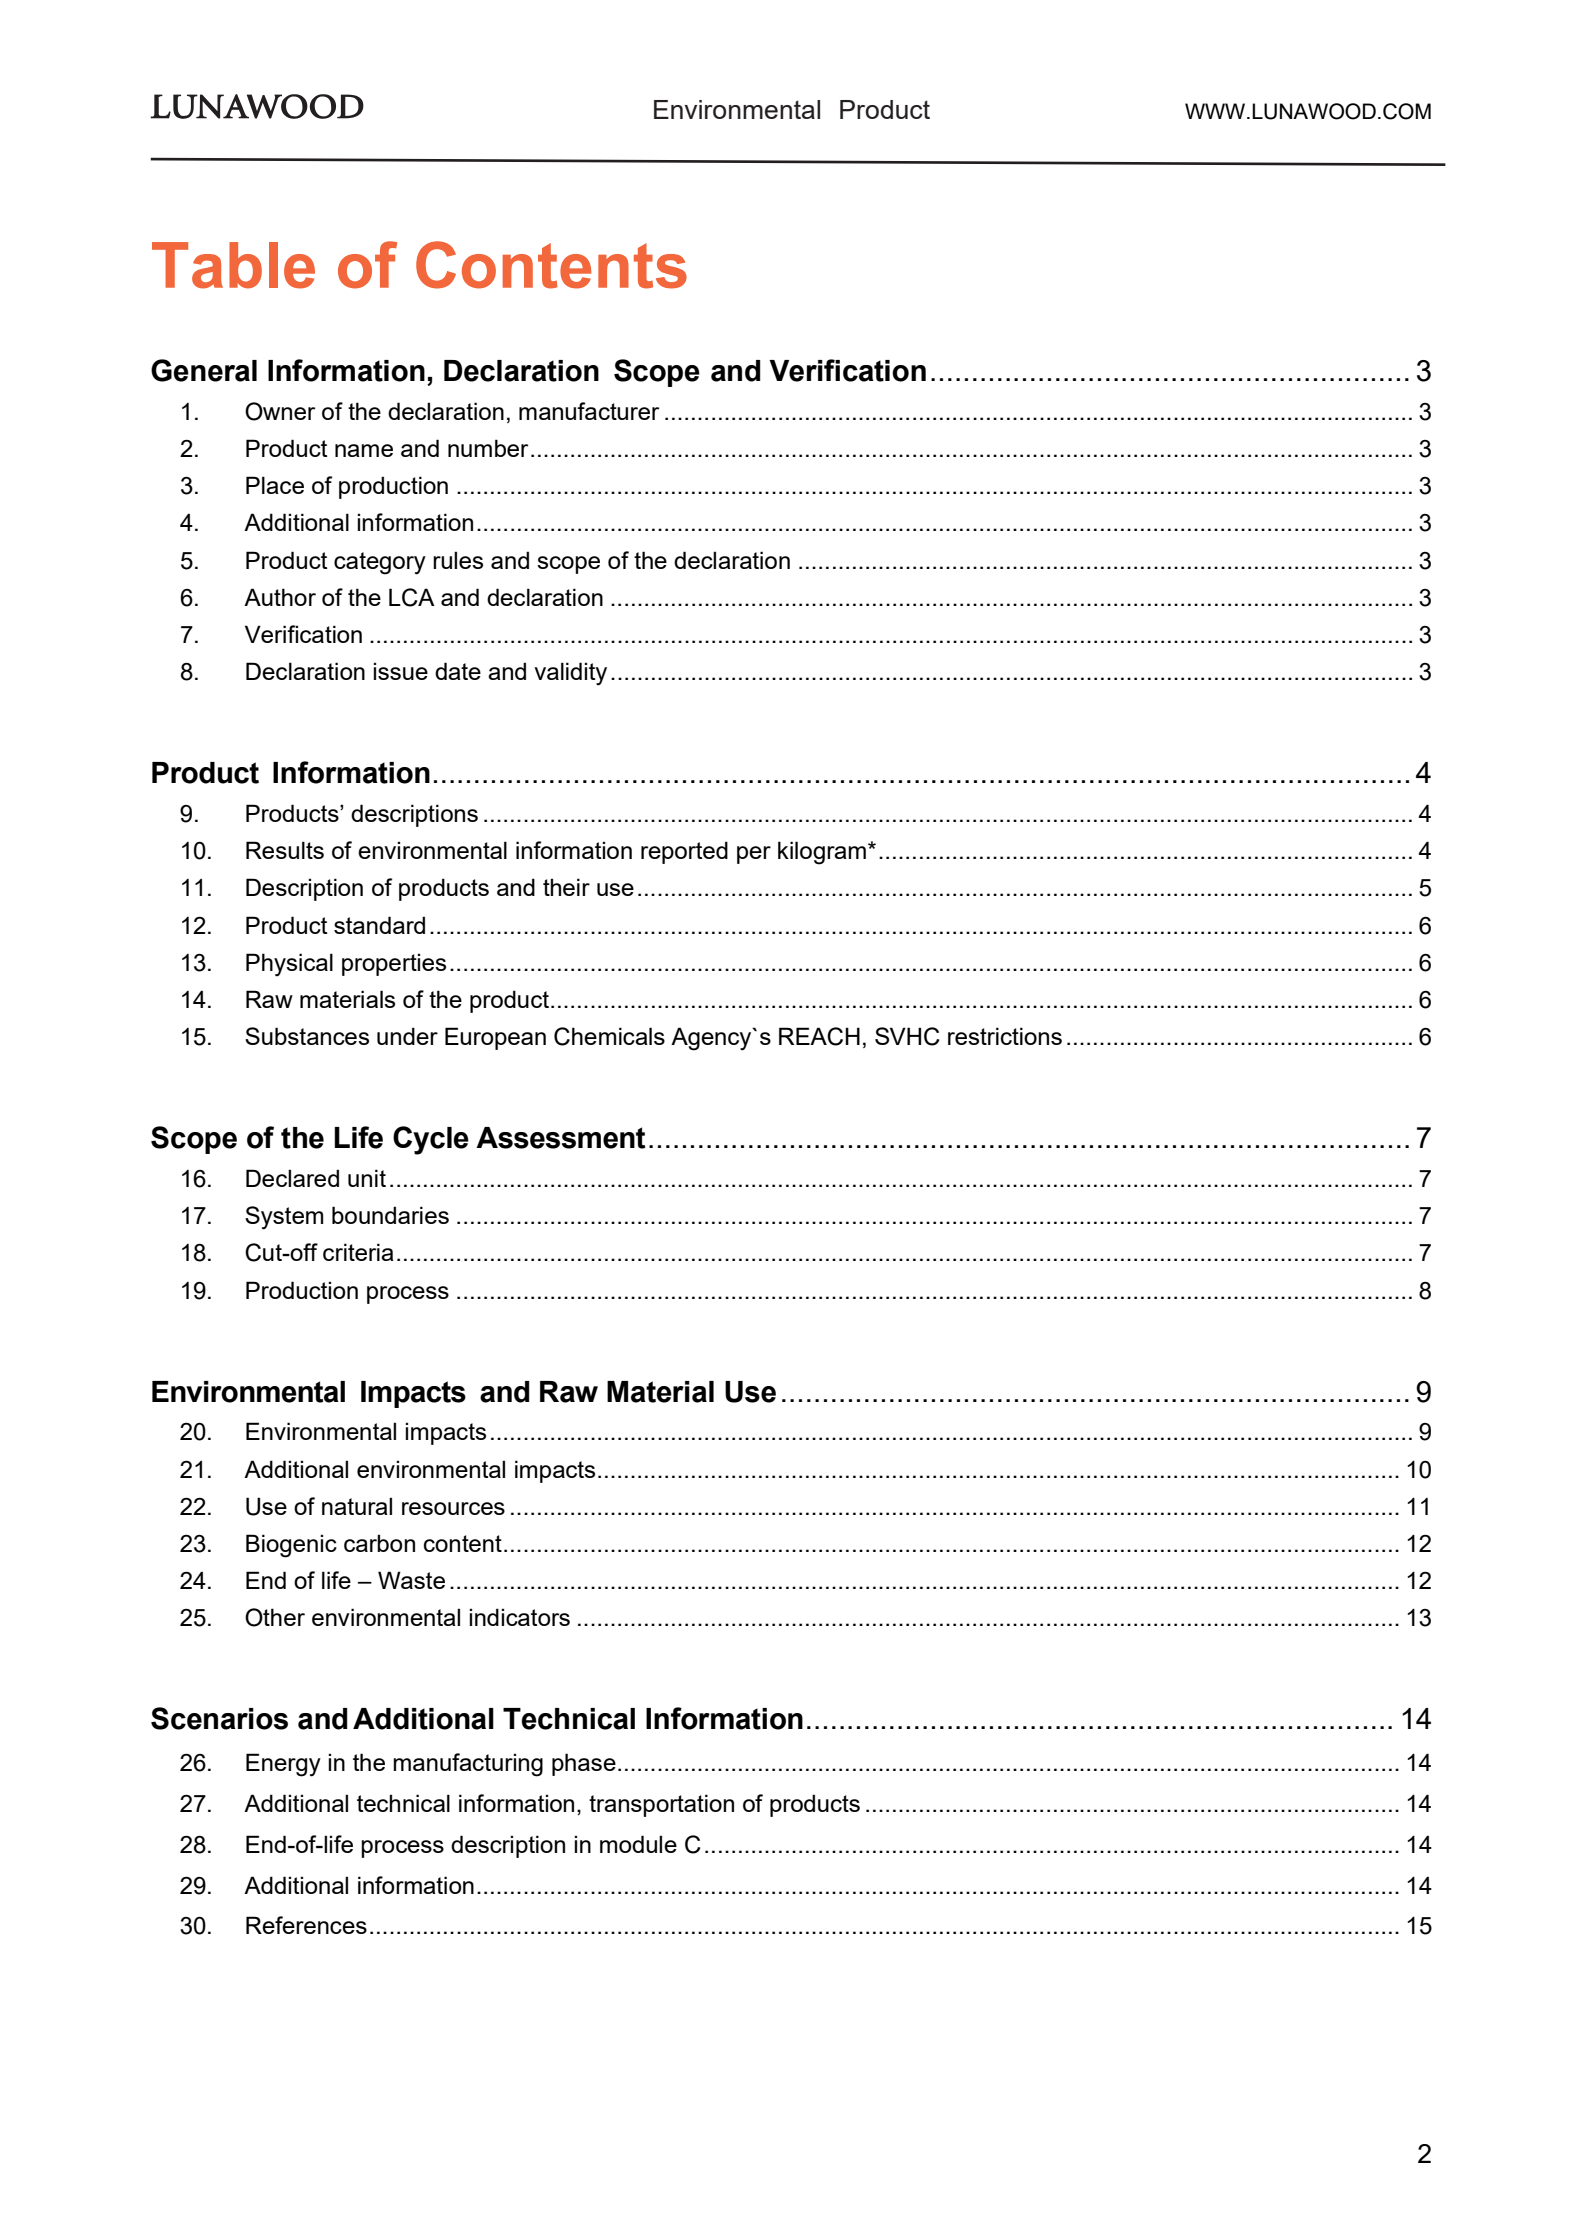  Describe the element at coordinates (284, 1218) in the screenshot. I see `System` at that location.
